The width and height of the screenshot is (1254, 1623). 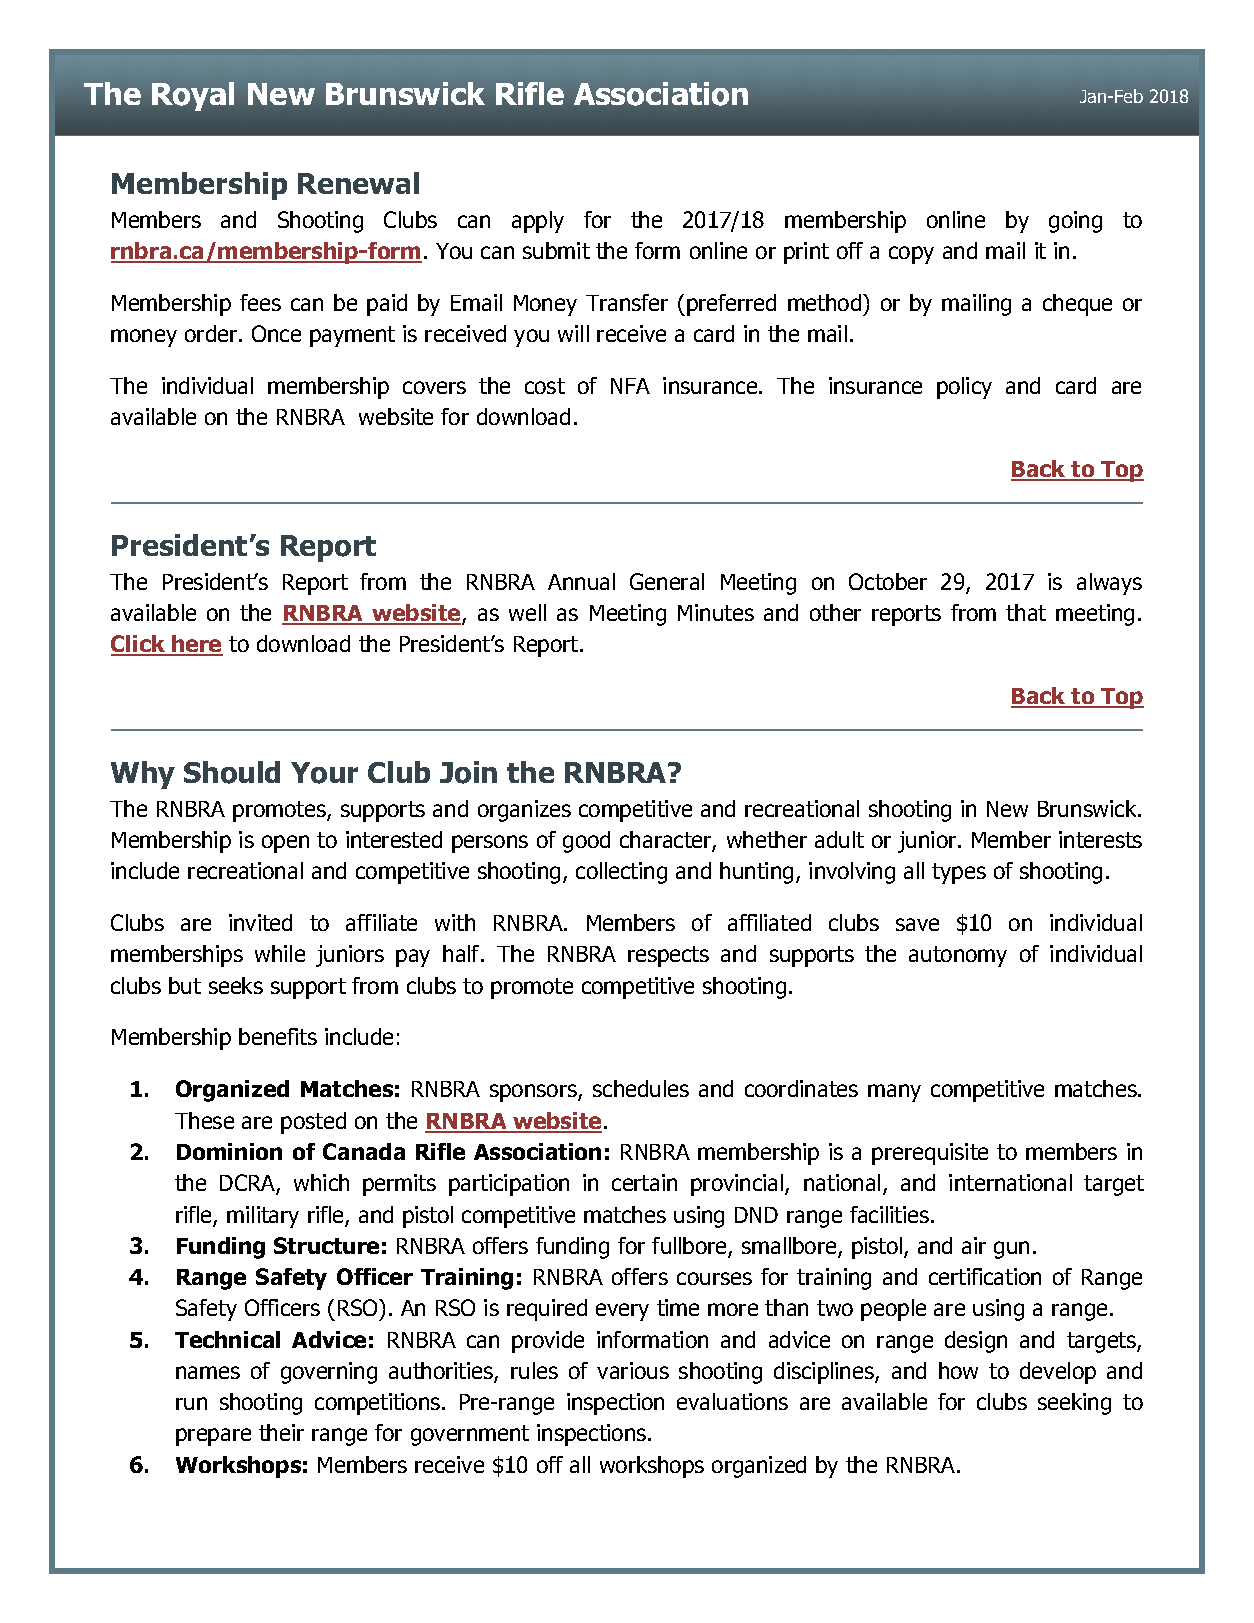 I want to click on apply, so click(x=538, y=222).
